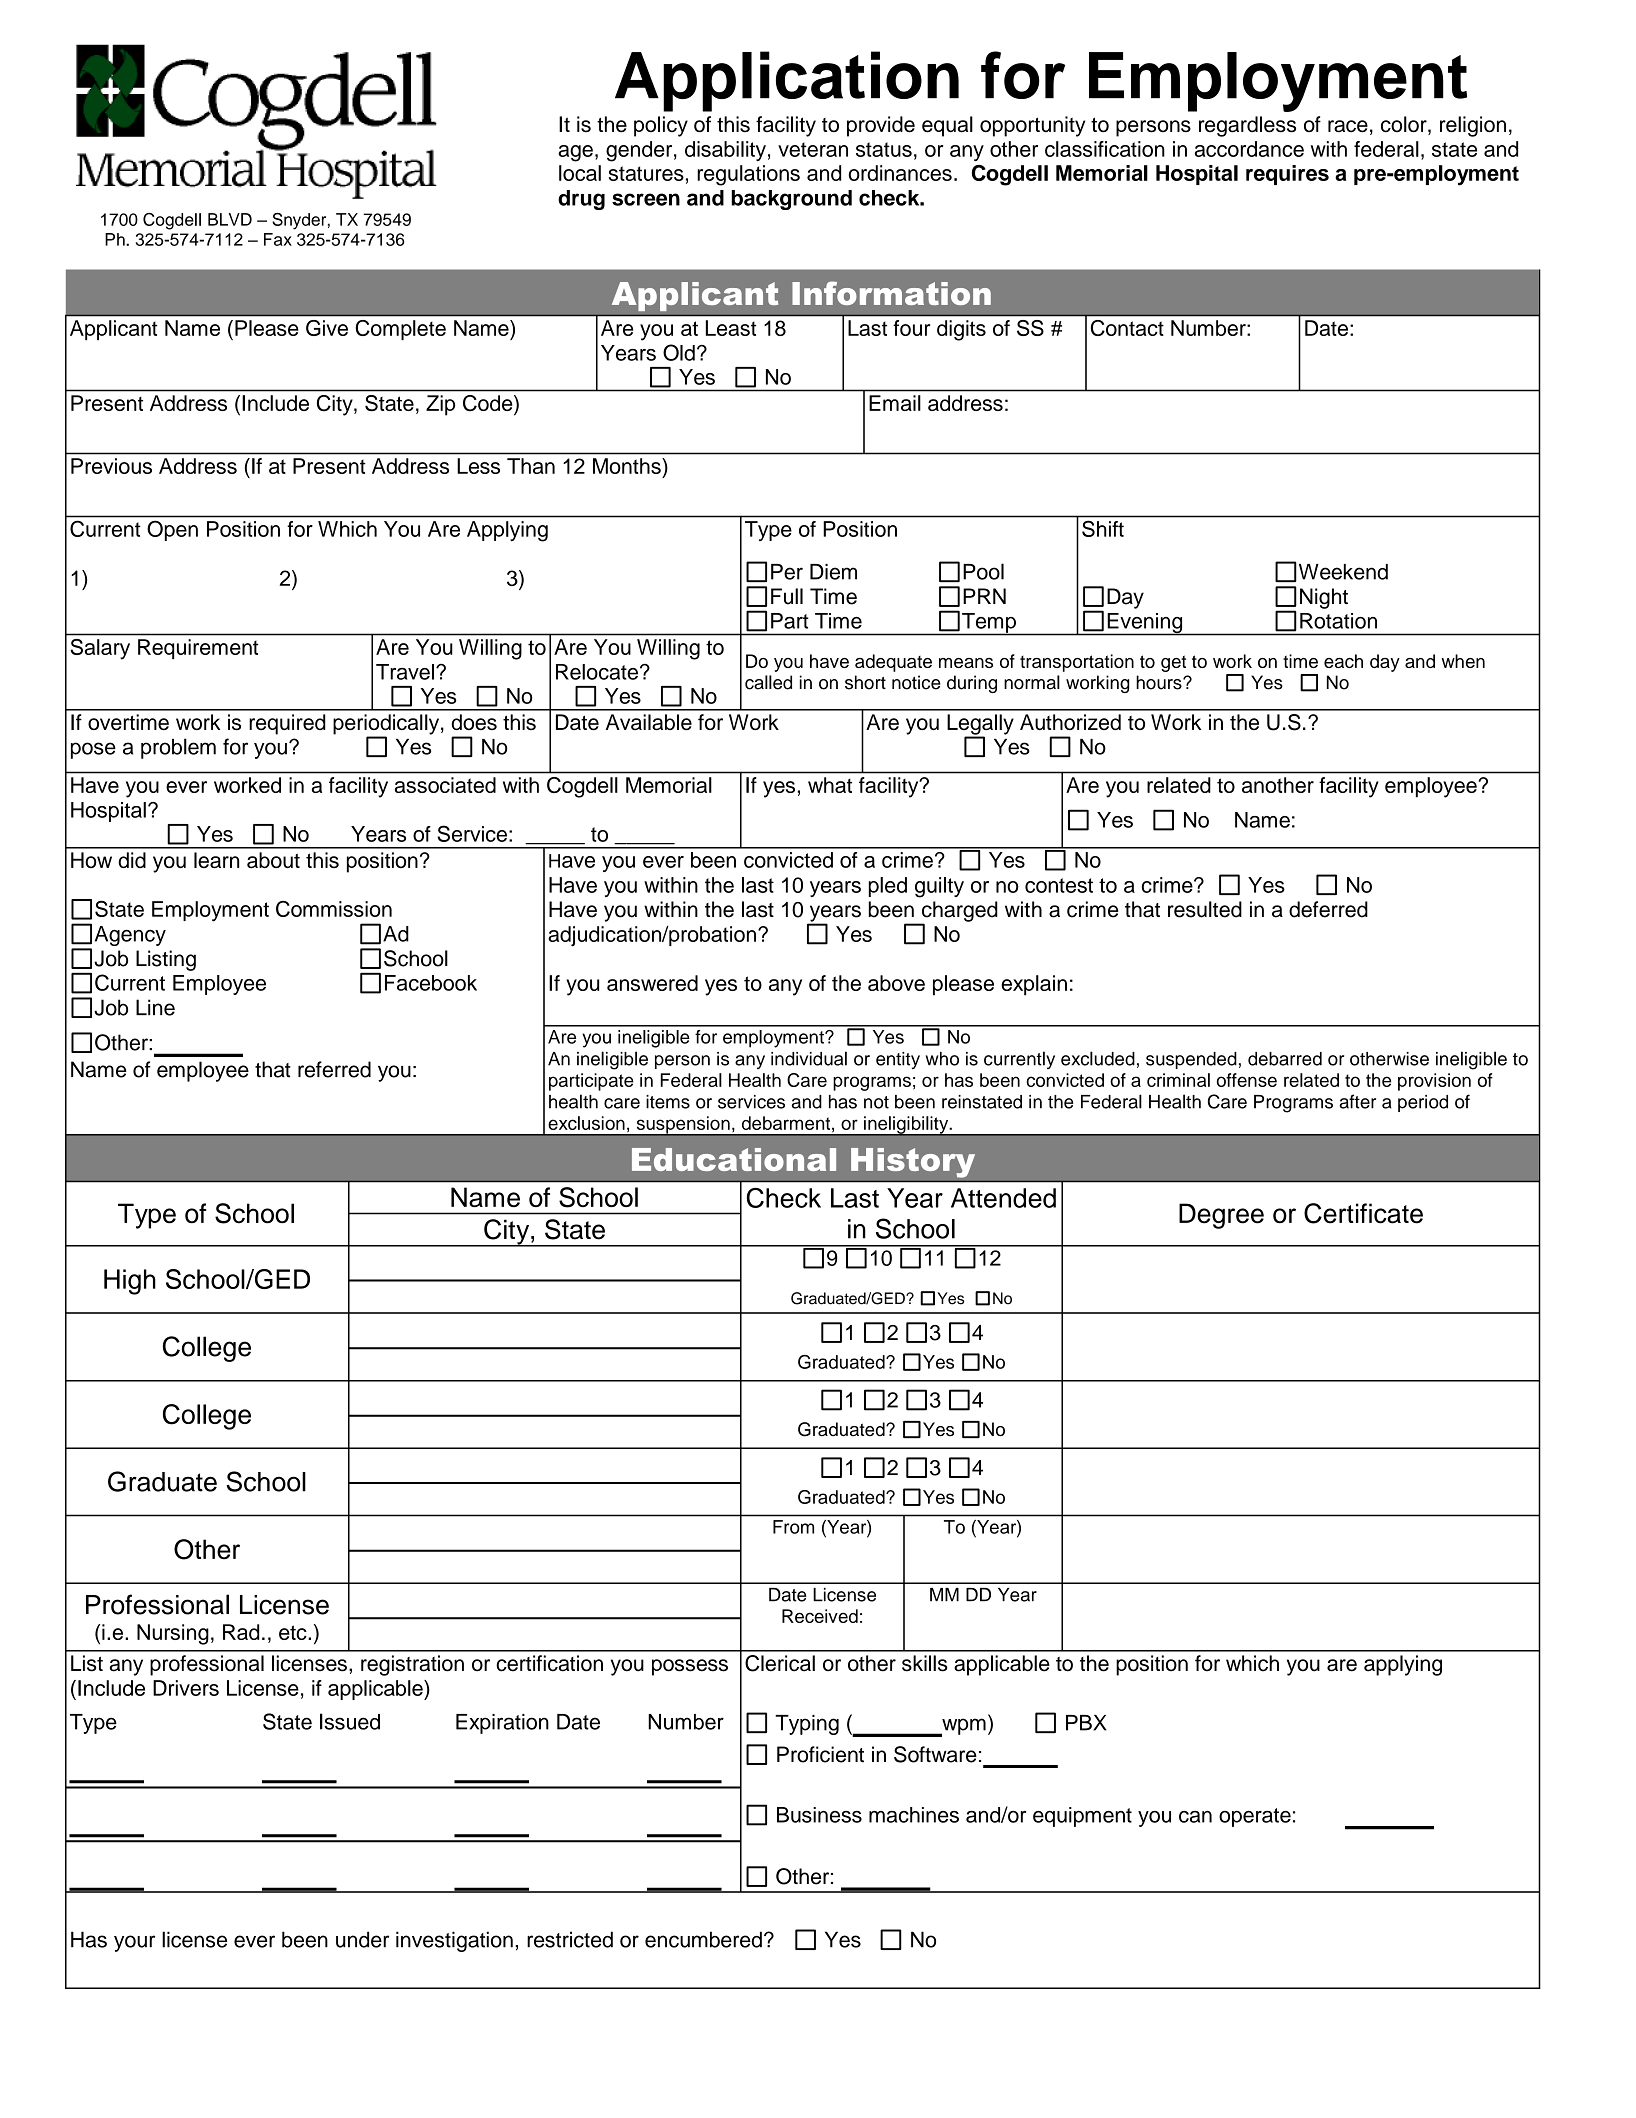 Image resolution: width=1636 pixels, height=2118 pixels. I want to click on race, so click(1348, 126).
